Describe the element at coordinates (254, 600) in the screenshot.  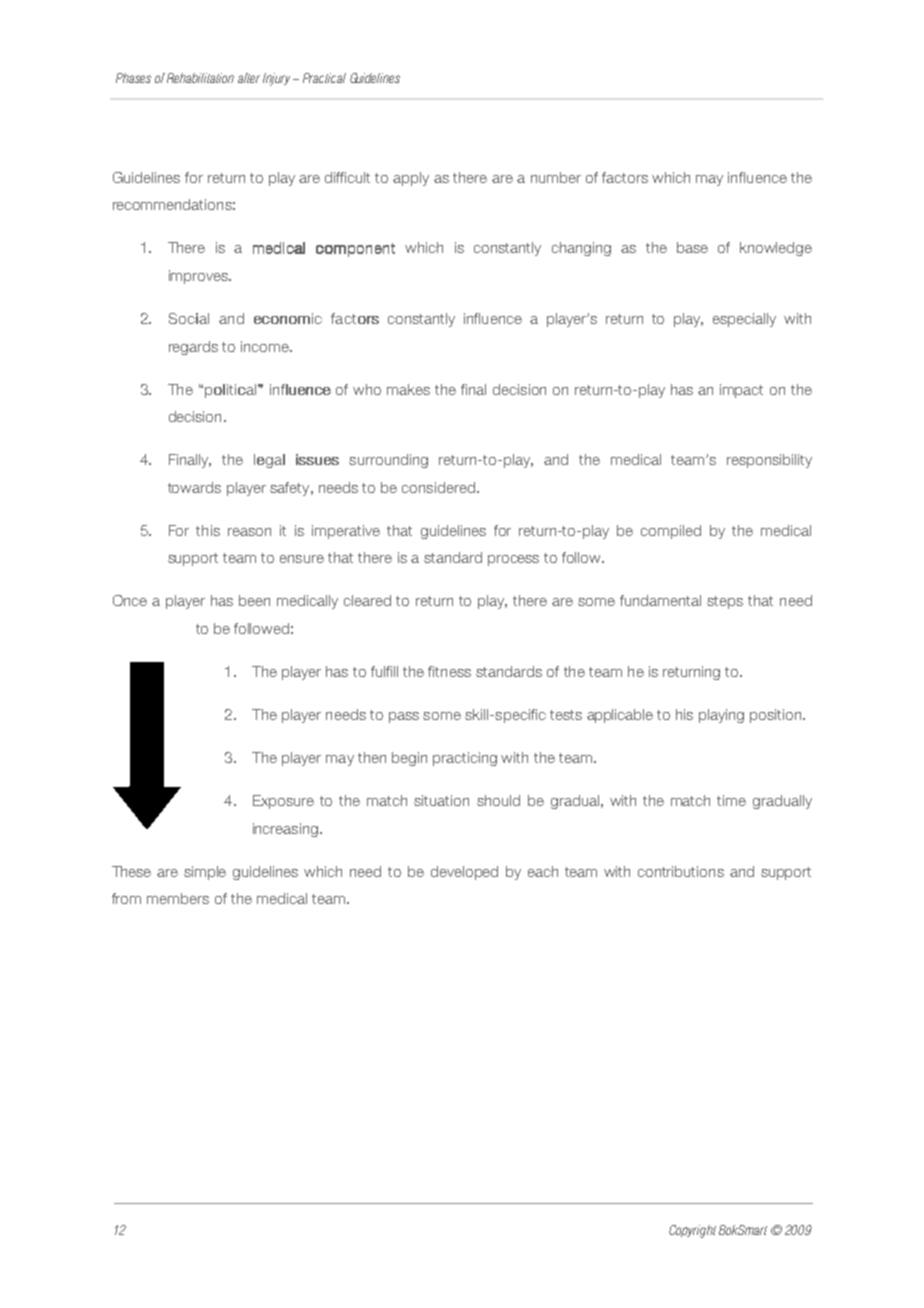
I see `been` at that location.
